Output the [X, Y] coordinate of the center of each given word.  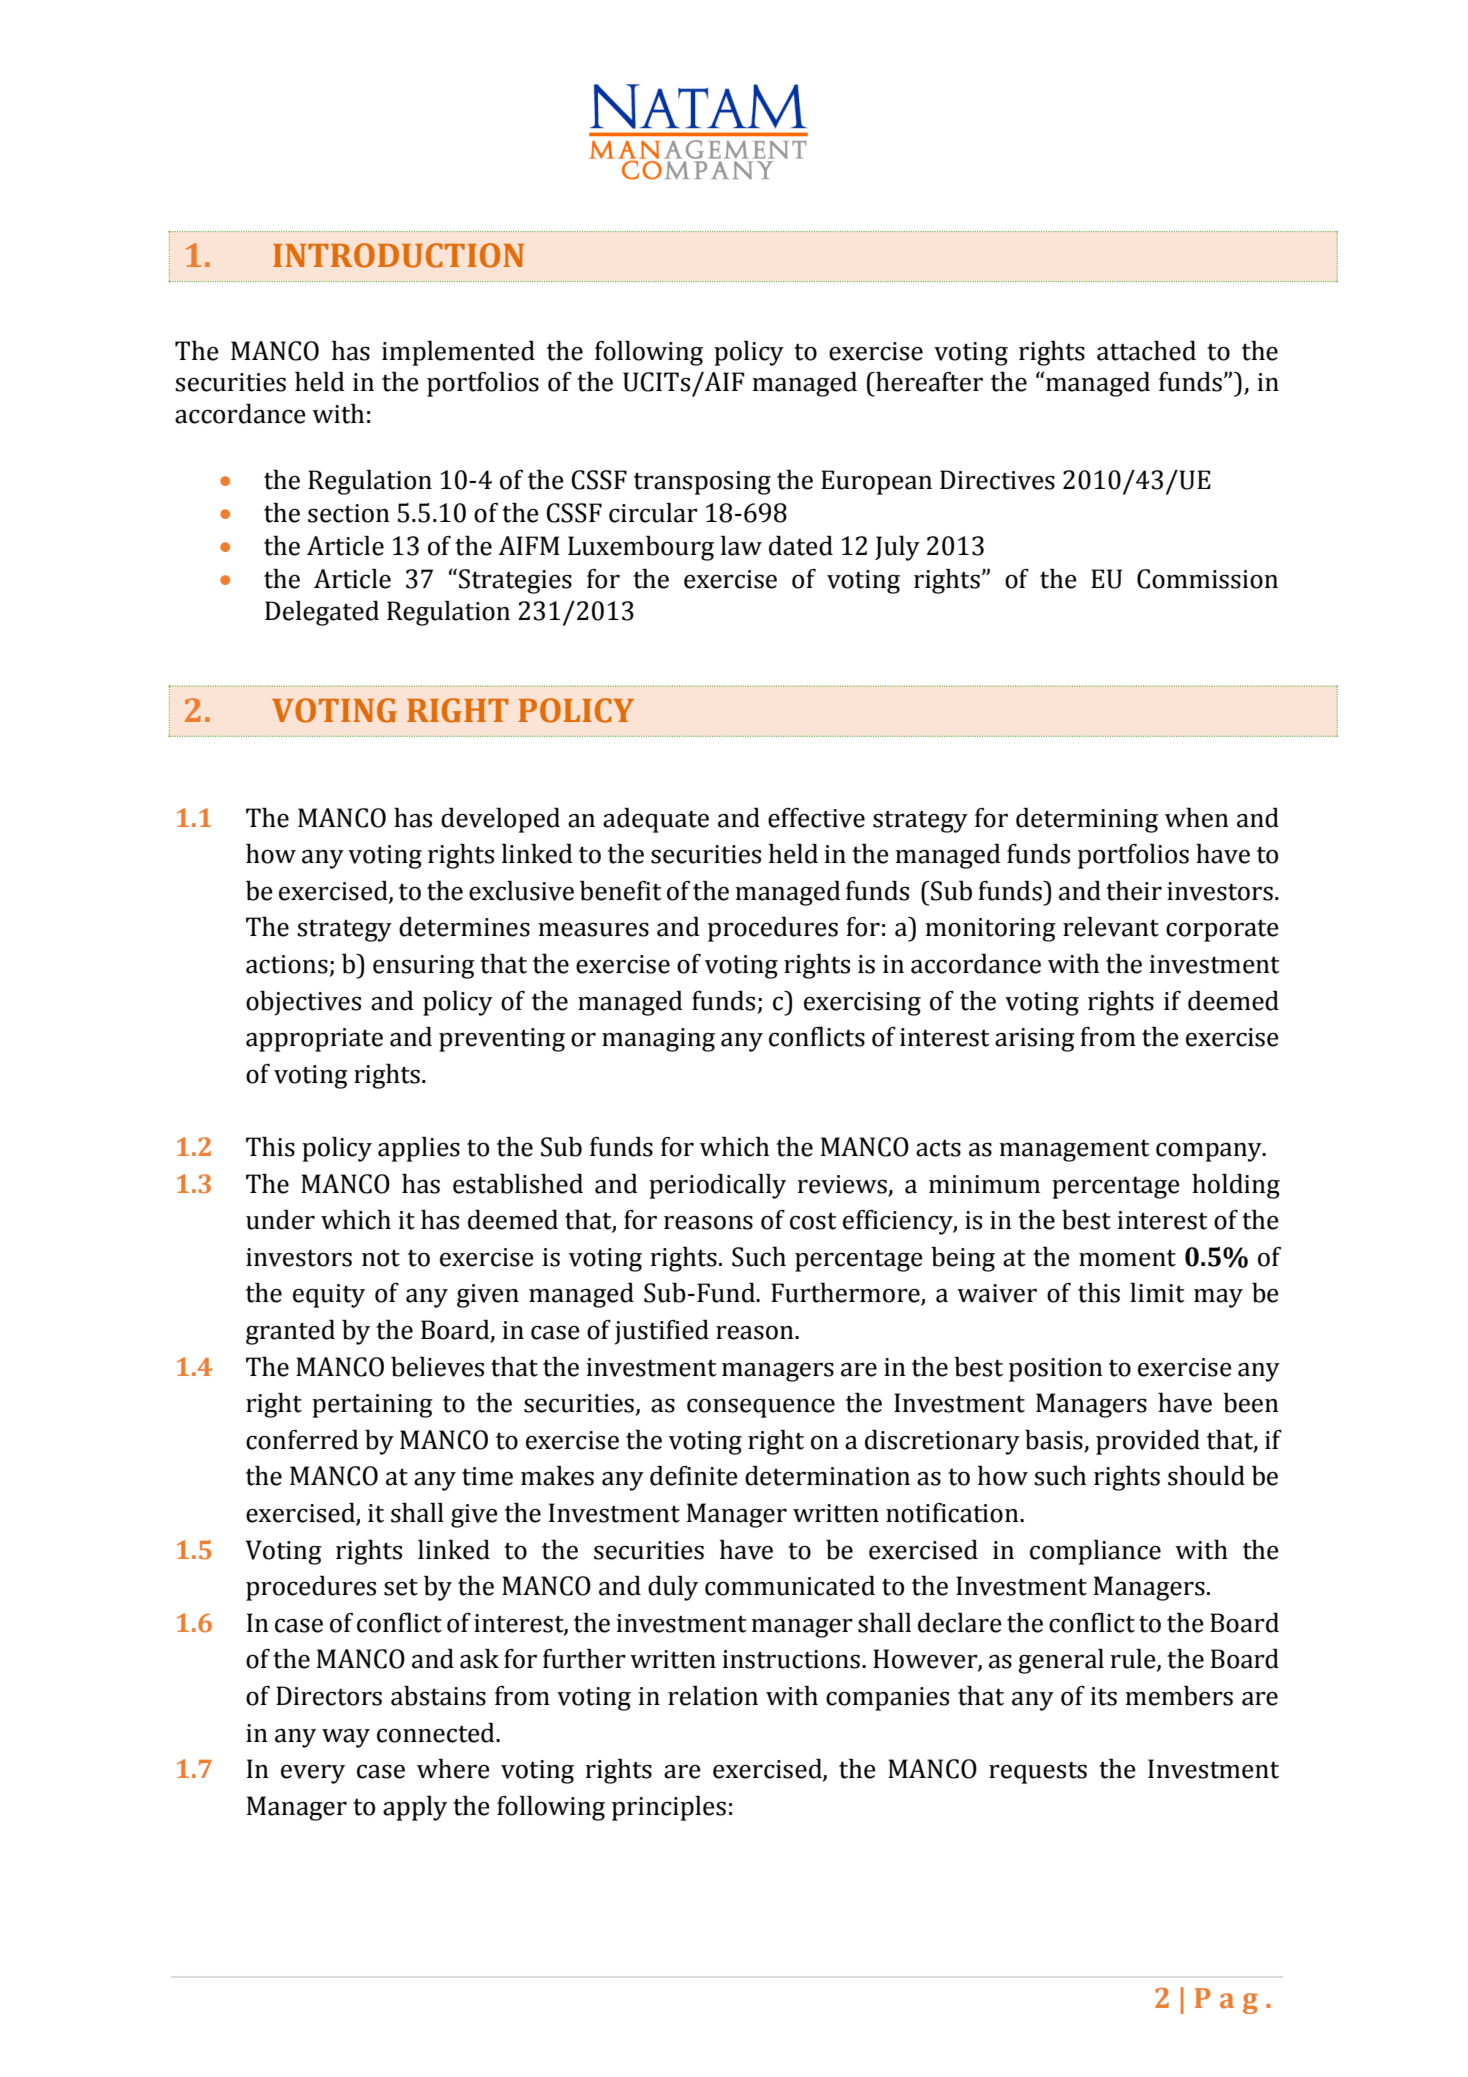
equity [329, 1296]
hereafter [928, 382]
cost [813, 1221]
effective [816, 818]
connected [437, 1733]
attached [1146, 351]
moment [1127, 1258]
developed [500, 820]
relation [713, 1696]
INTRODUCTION [398, 255]
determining [1087, 820]
